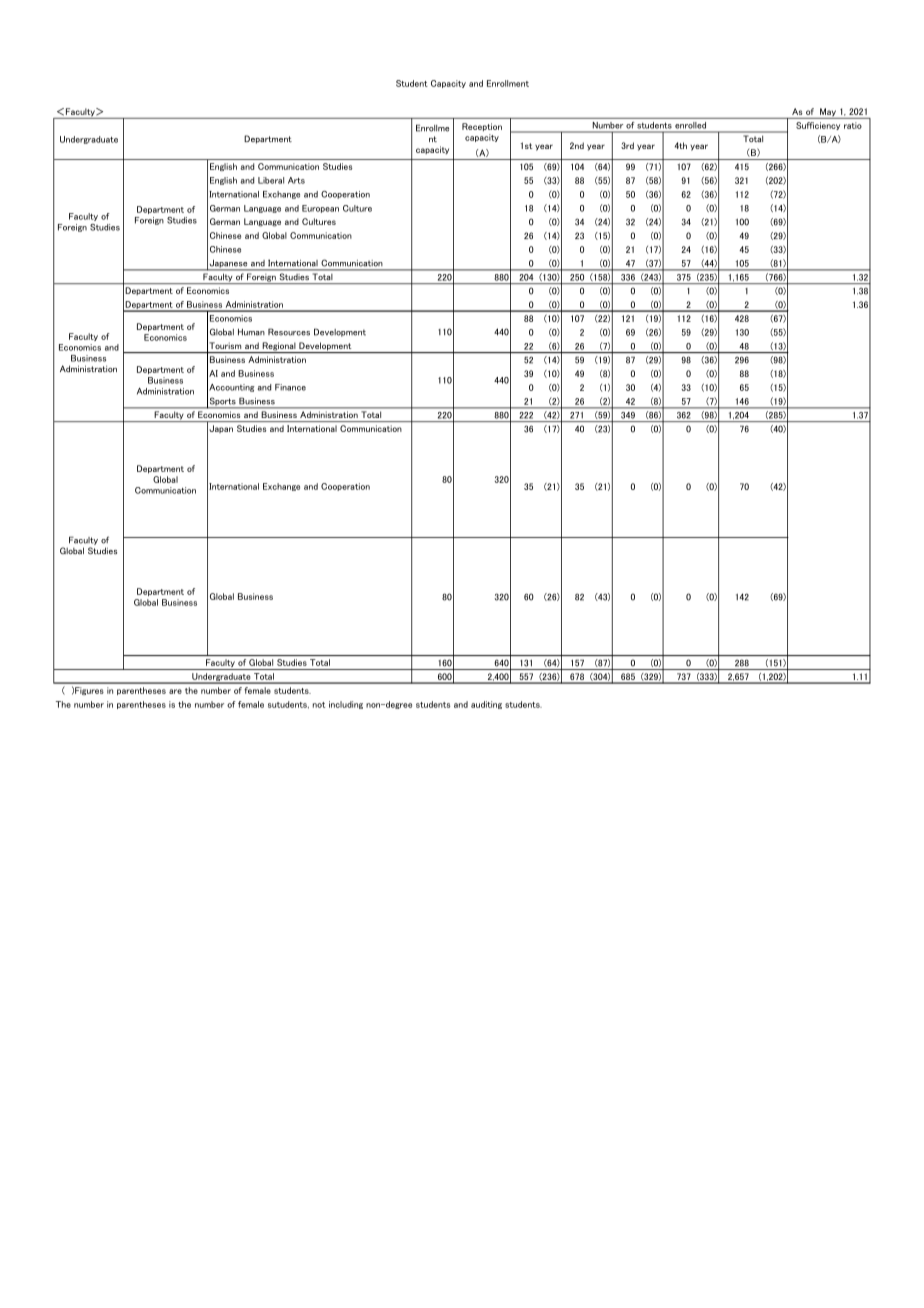  I want to click on Arts, so click(296, 180).
